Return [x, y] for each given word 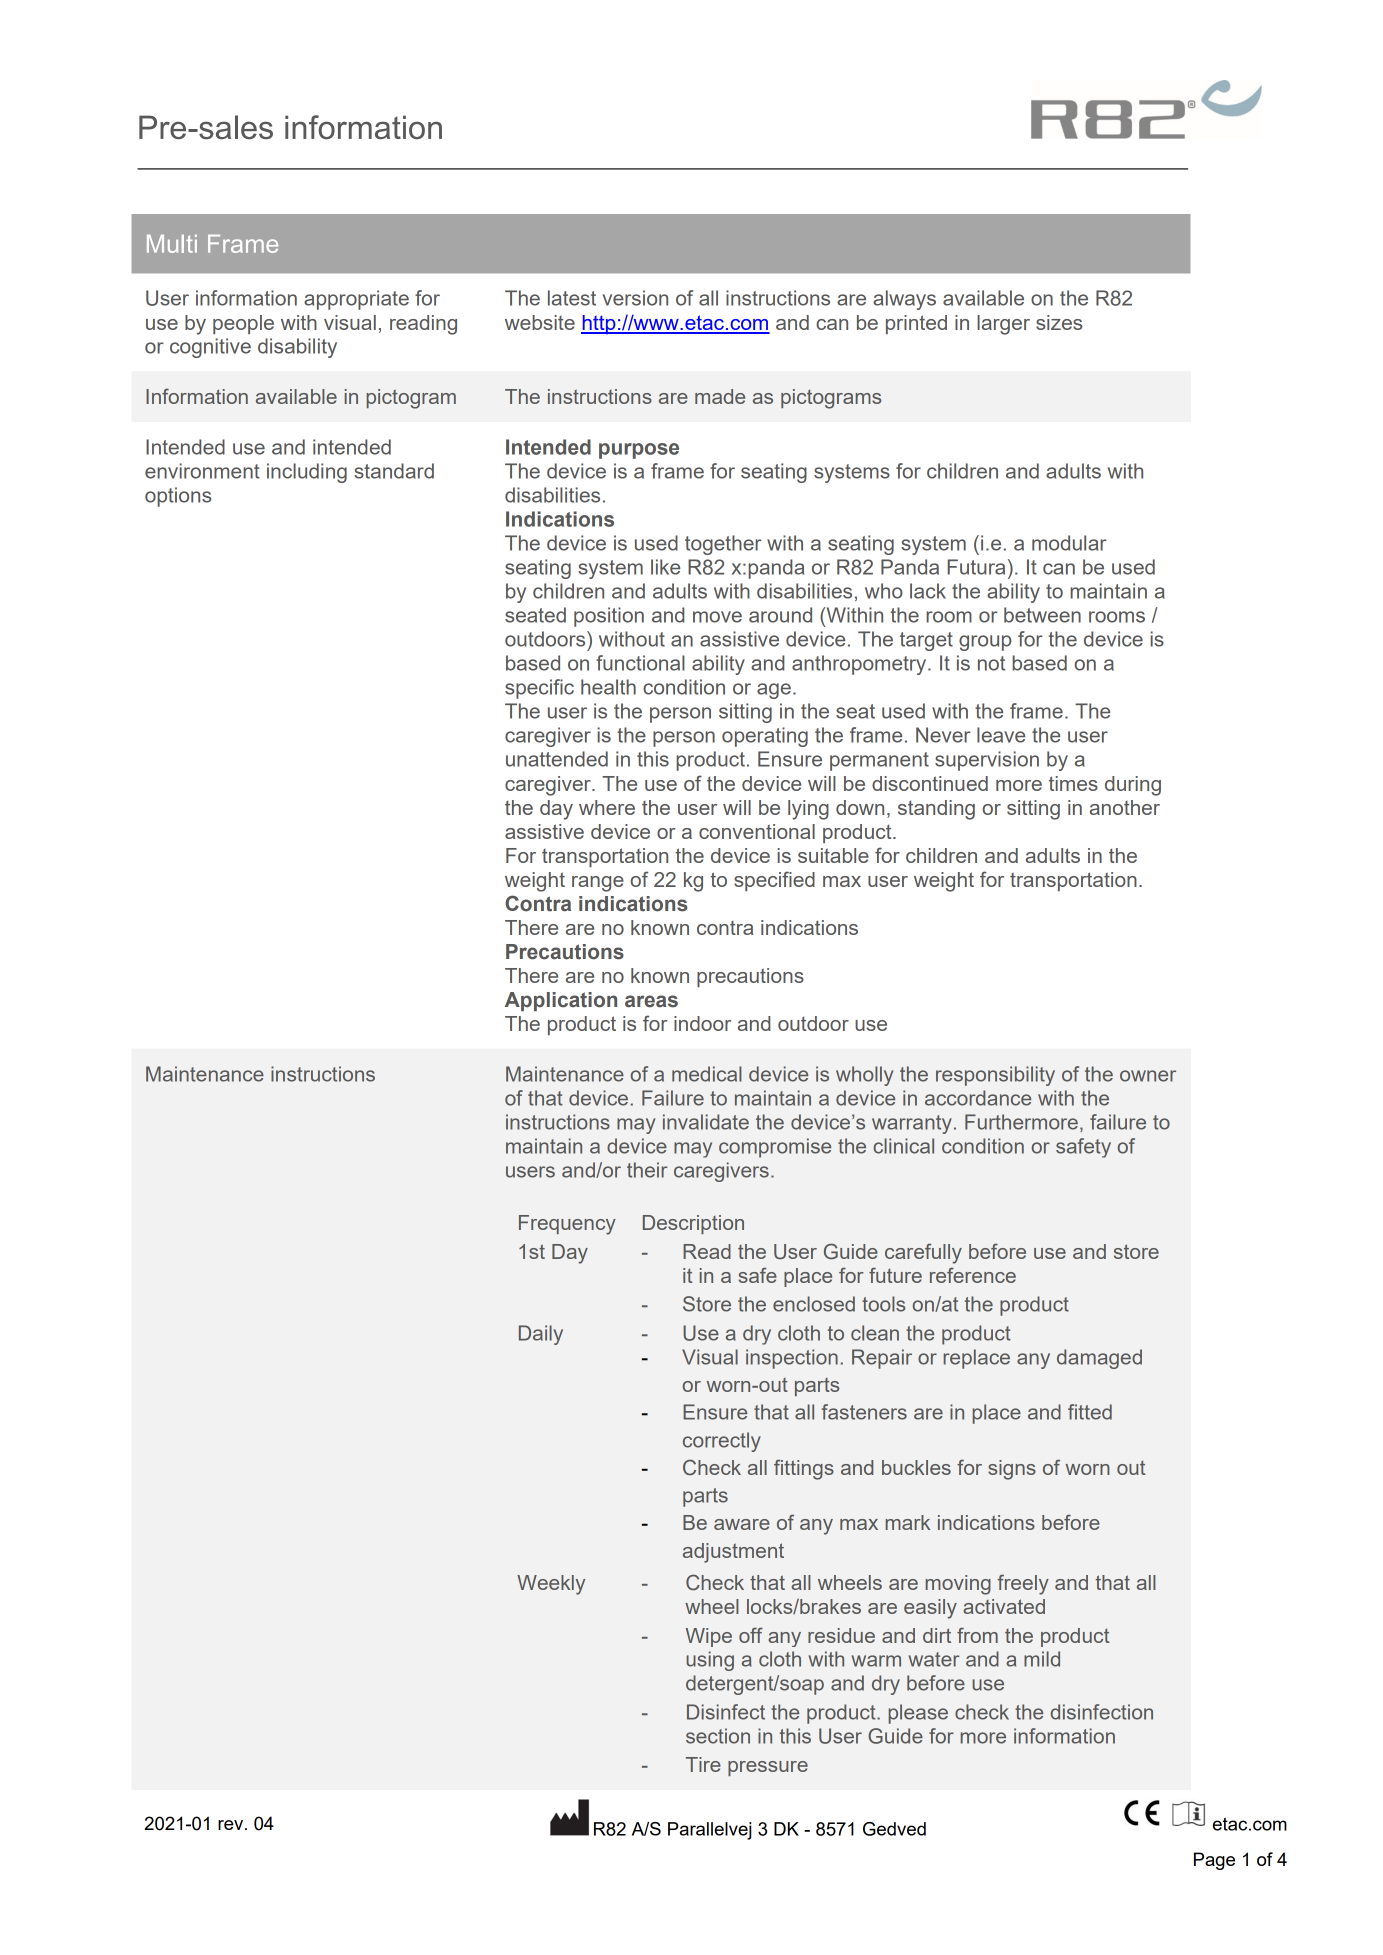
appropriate [356, 300]
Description [693, 1224]
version [635, 298]
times [1073, 783]
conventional [757, 831]
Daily [541, 1335]
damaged [1099, 1359]
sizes [1059, 322]
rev [232, 1825]
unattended [557, 759]
